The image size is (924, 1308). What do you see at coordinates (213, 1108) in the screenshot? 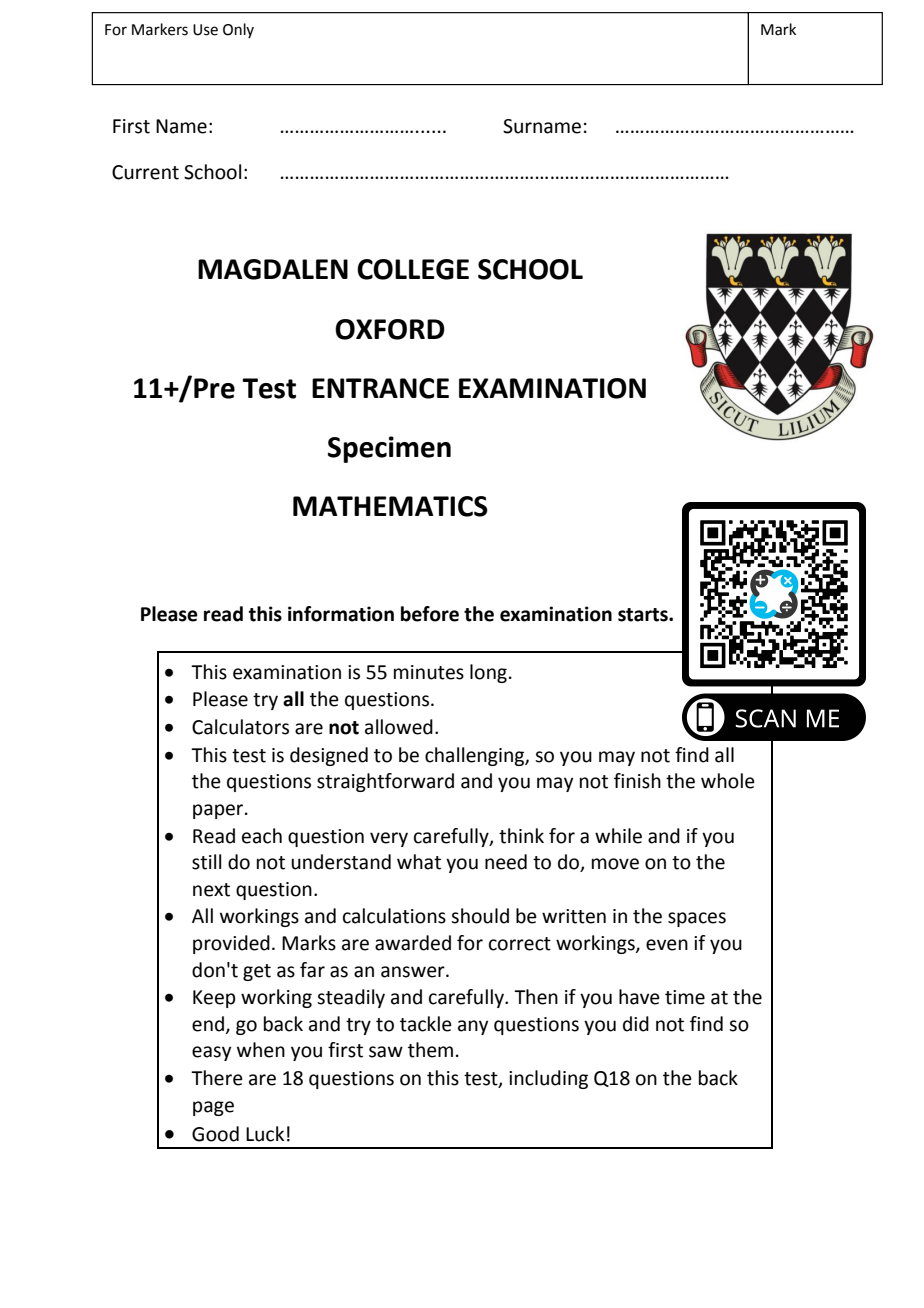
I see `page` at bounding box center [213, 1108].
